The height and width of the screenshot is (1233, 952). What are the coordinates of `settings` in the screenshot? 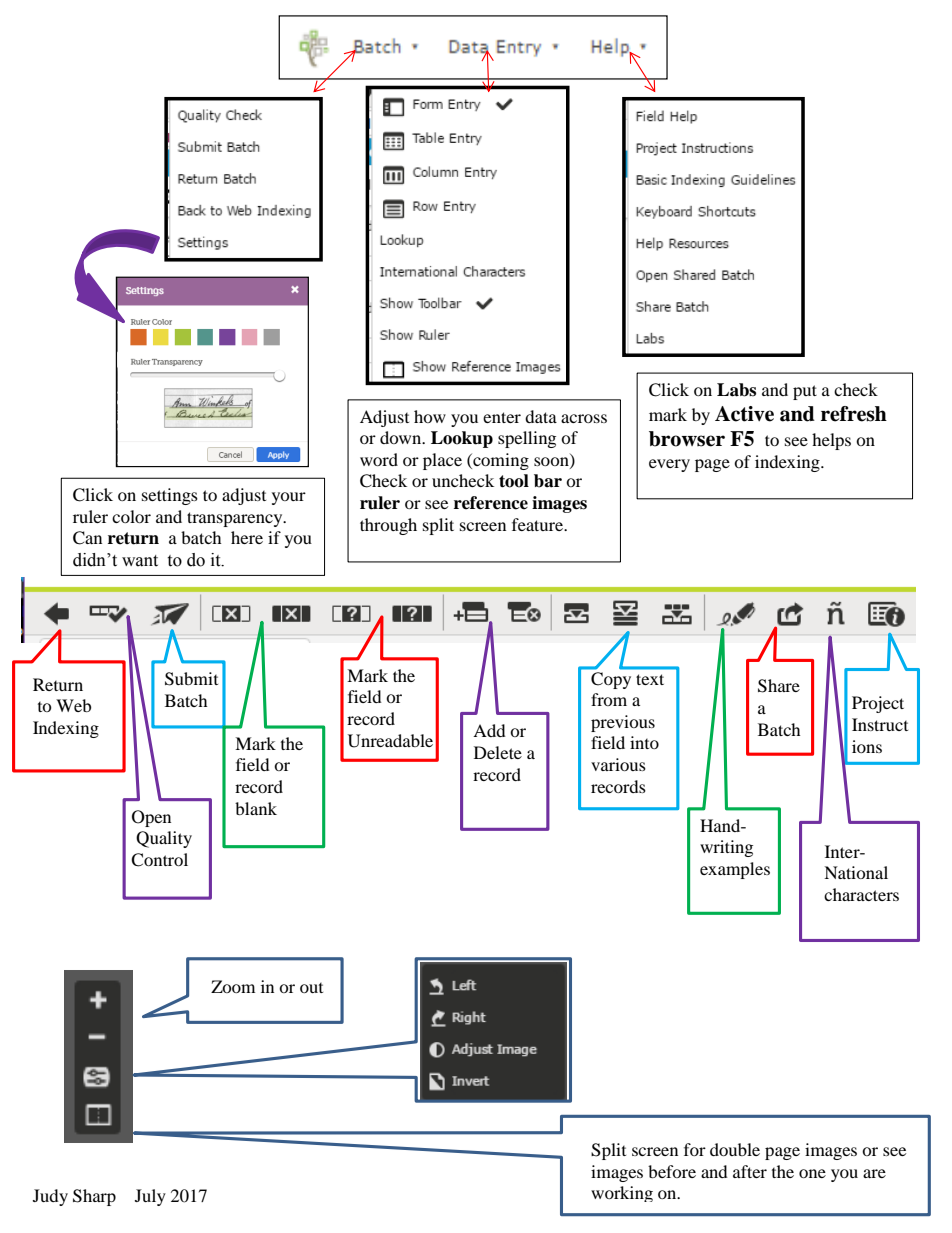 It's located at (170, 496).
